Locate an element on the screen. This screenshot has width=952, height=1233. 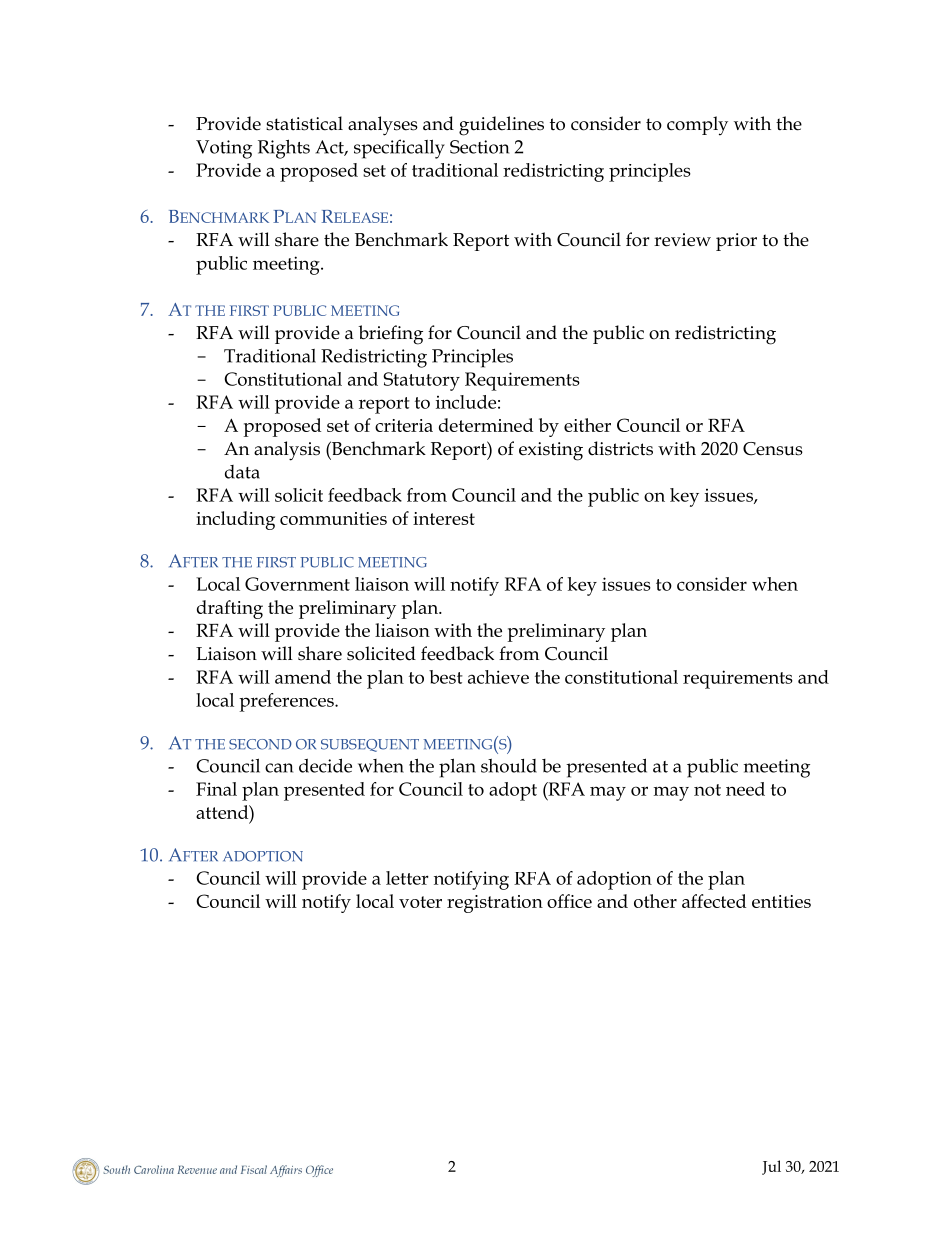
Rights is located at coordinates (284, 149).
